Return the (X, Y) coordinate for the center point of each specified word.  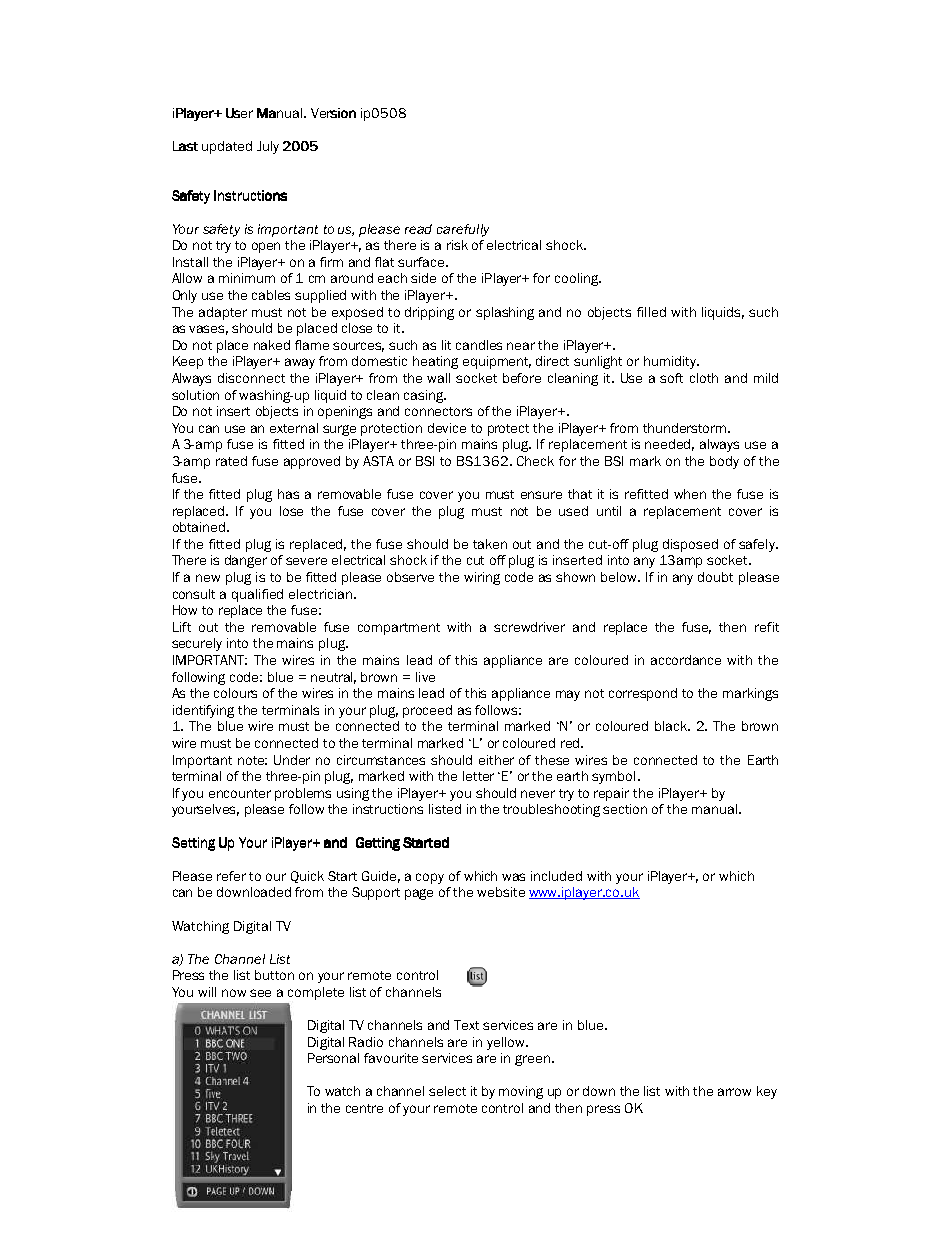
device (447, 428)
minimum (247, 278)
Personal (333, 1058)
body (724, 462)
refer (231, 876)
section (625, 809)
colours (235, 693)
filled (651, 312)
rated (231, 461)
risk (457, 245)
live (425, 677)
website (501, 892)
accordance (686, 660)
